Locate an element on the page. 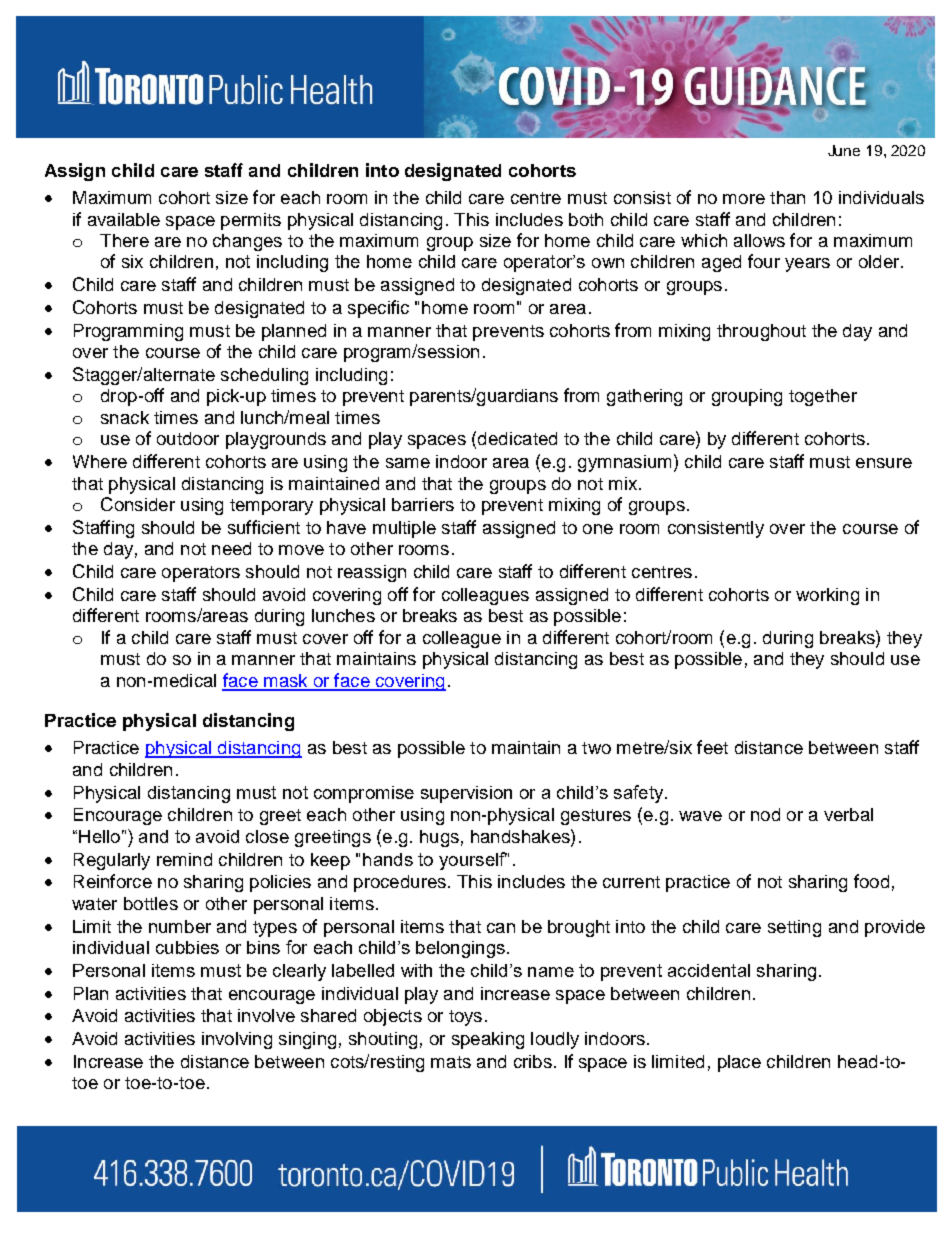  speaking is located at coordinates (488, 1040).
